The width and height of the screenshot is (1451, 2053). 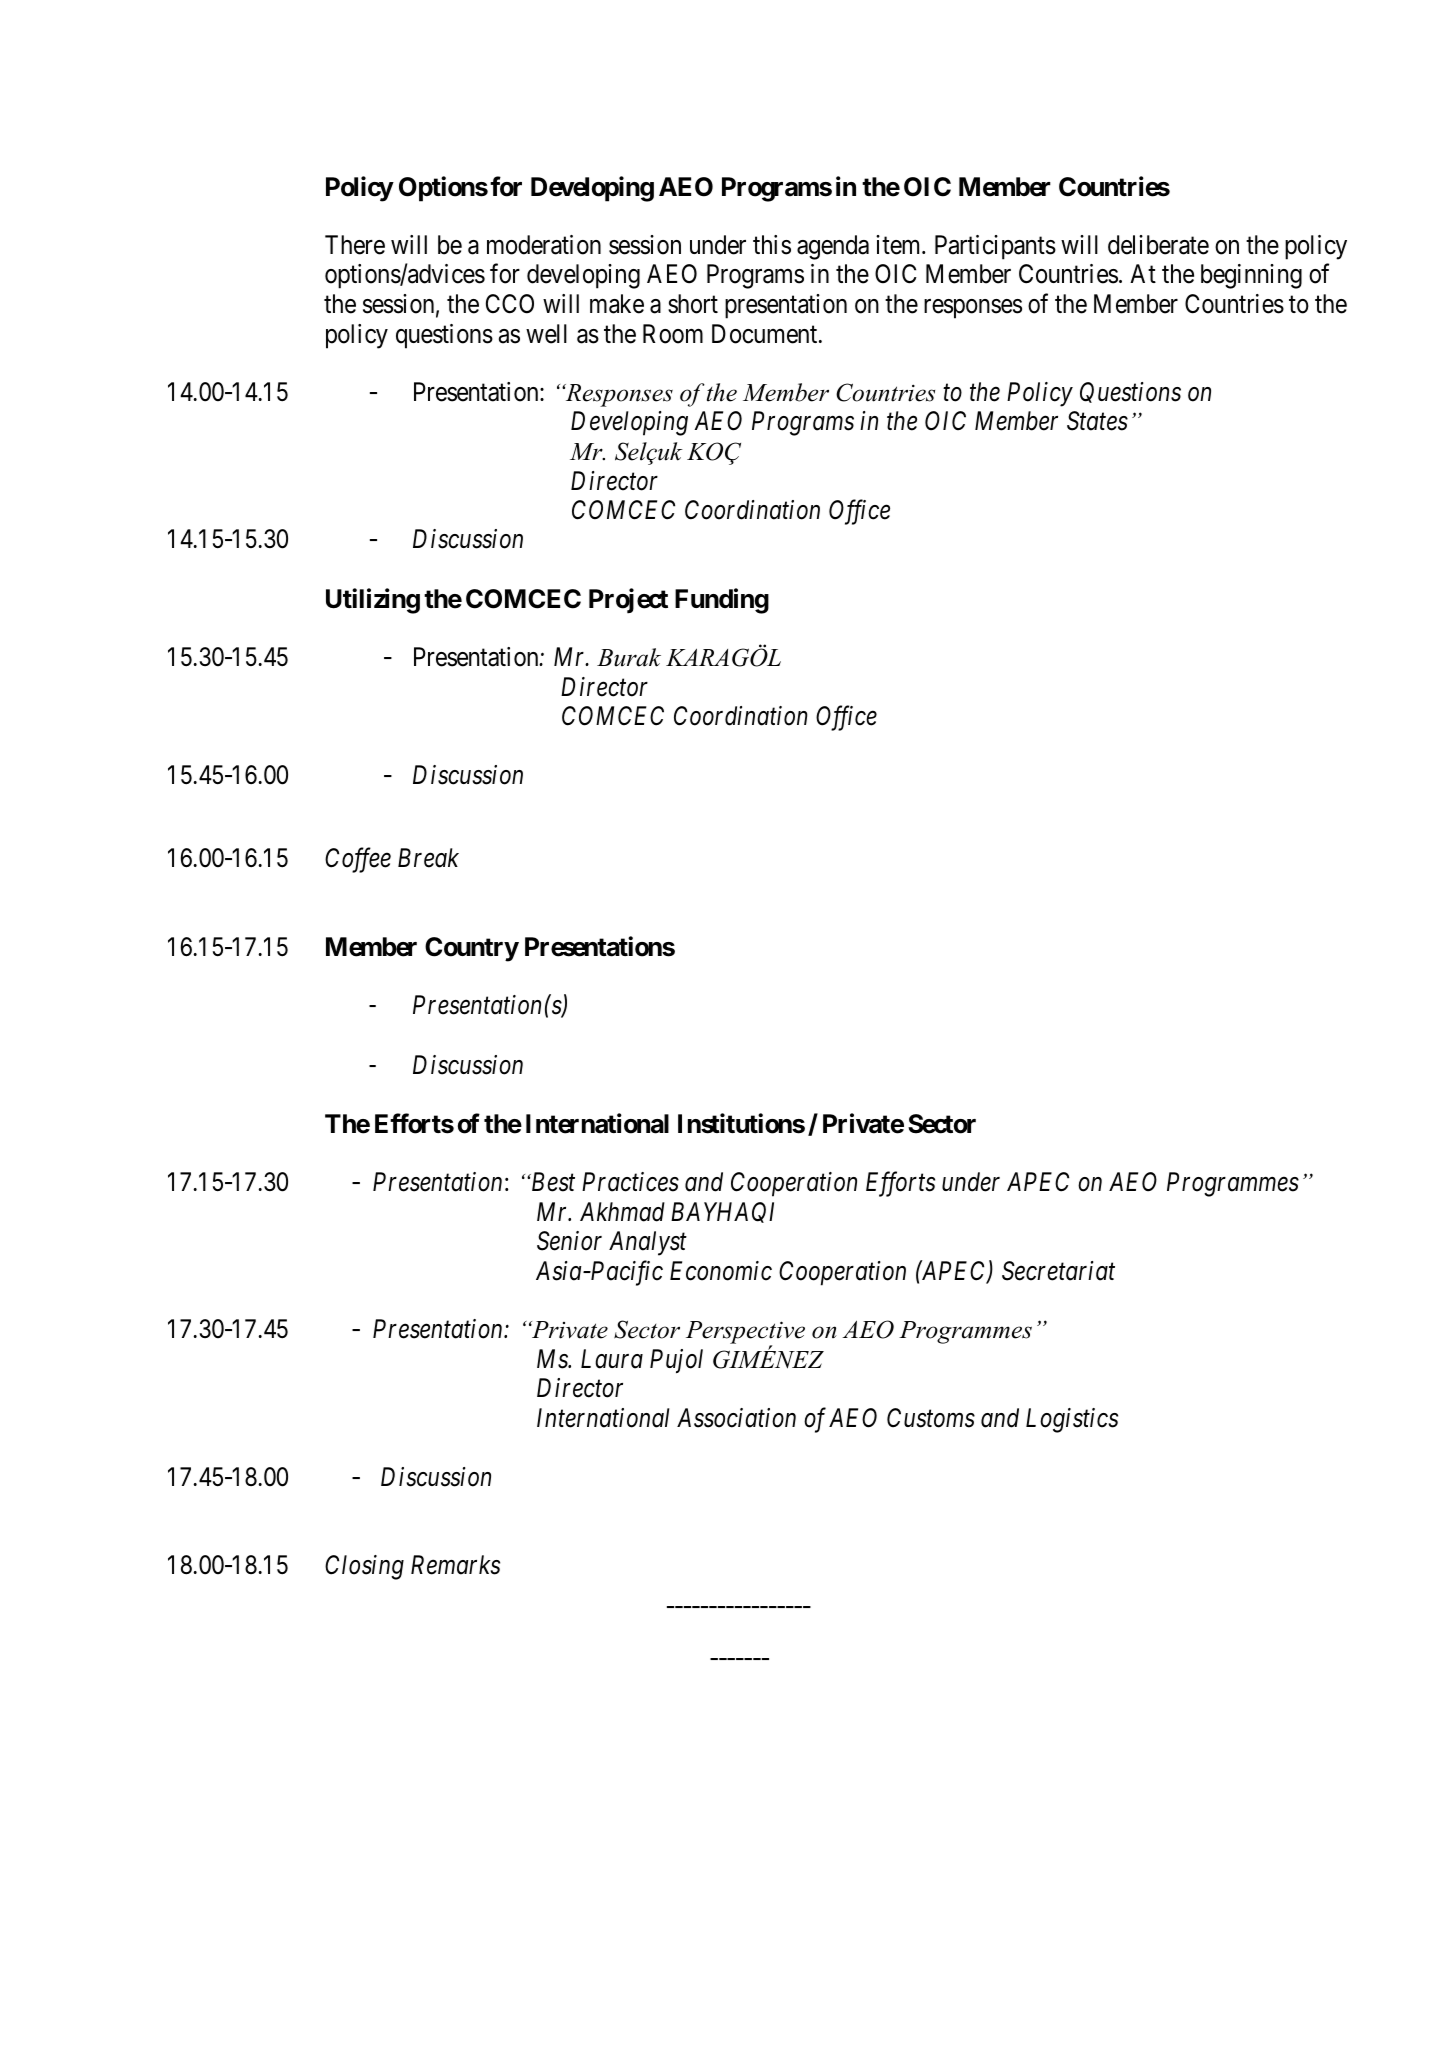 I want to click on CCO, so click(x=510, y=304).
